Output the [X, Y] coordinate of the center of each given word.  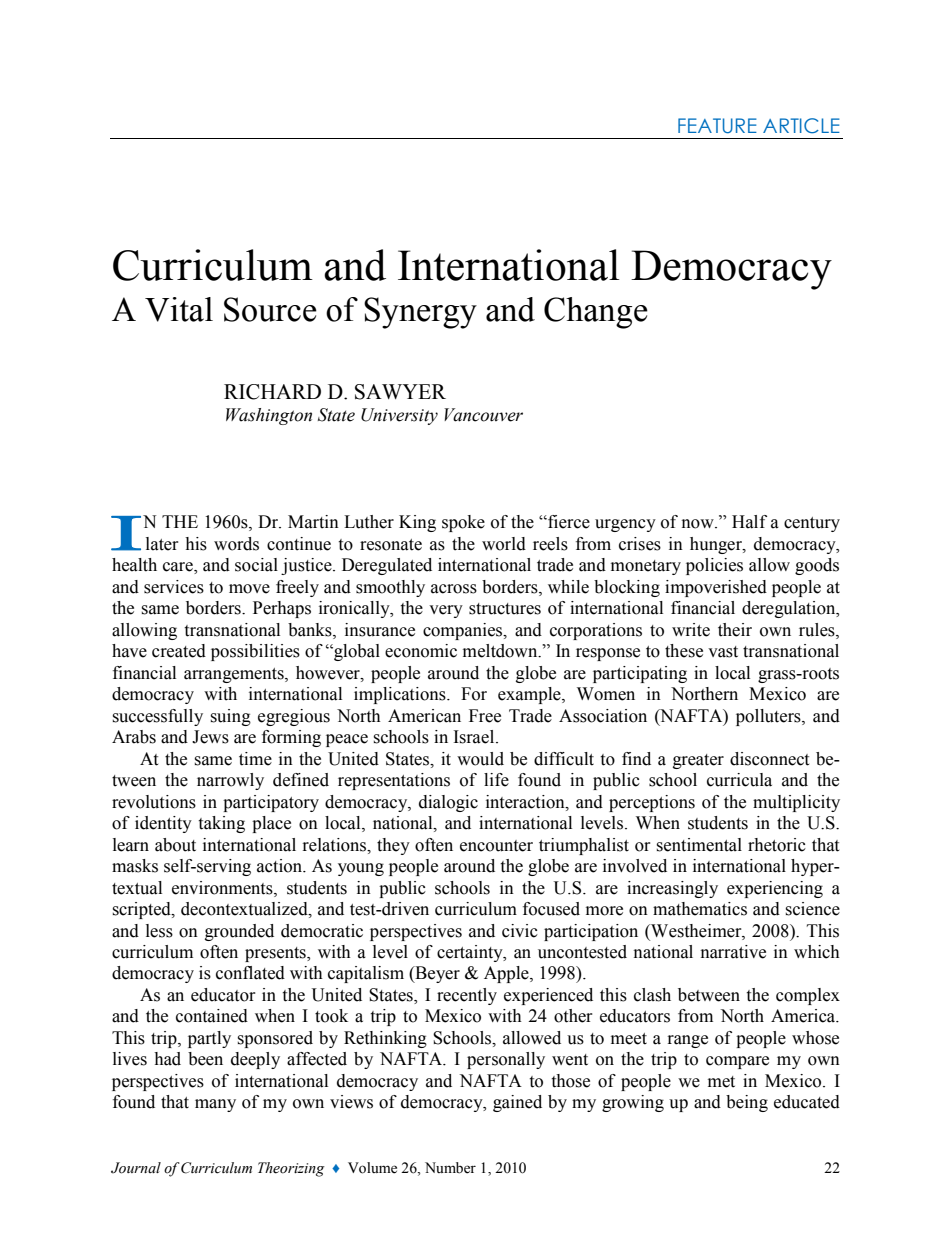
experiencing [775, 889]
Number [450, 1168]
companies [464, 631]
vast [723, 652]
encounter [496, 846]
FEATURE [717, 126]
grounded [239, 932]
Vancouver [483, 415]
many [215, 1105]
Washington [269, 416]
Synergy [420, 313]
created [179, 651]
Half [749, 522]
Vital [179, 309]
